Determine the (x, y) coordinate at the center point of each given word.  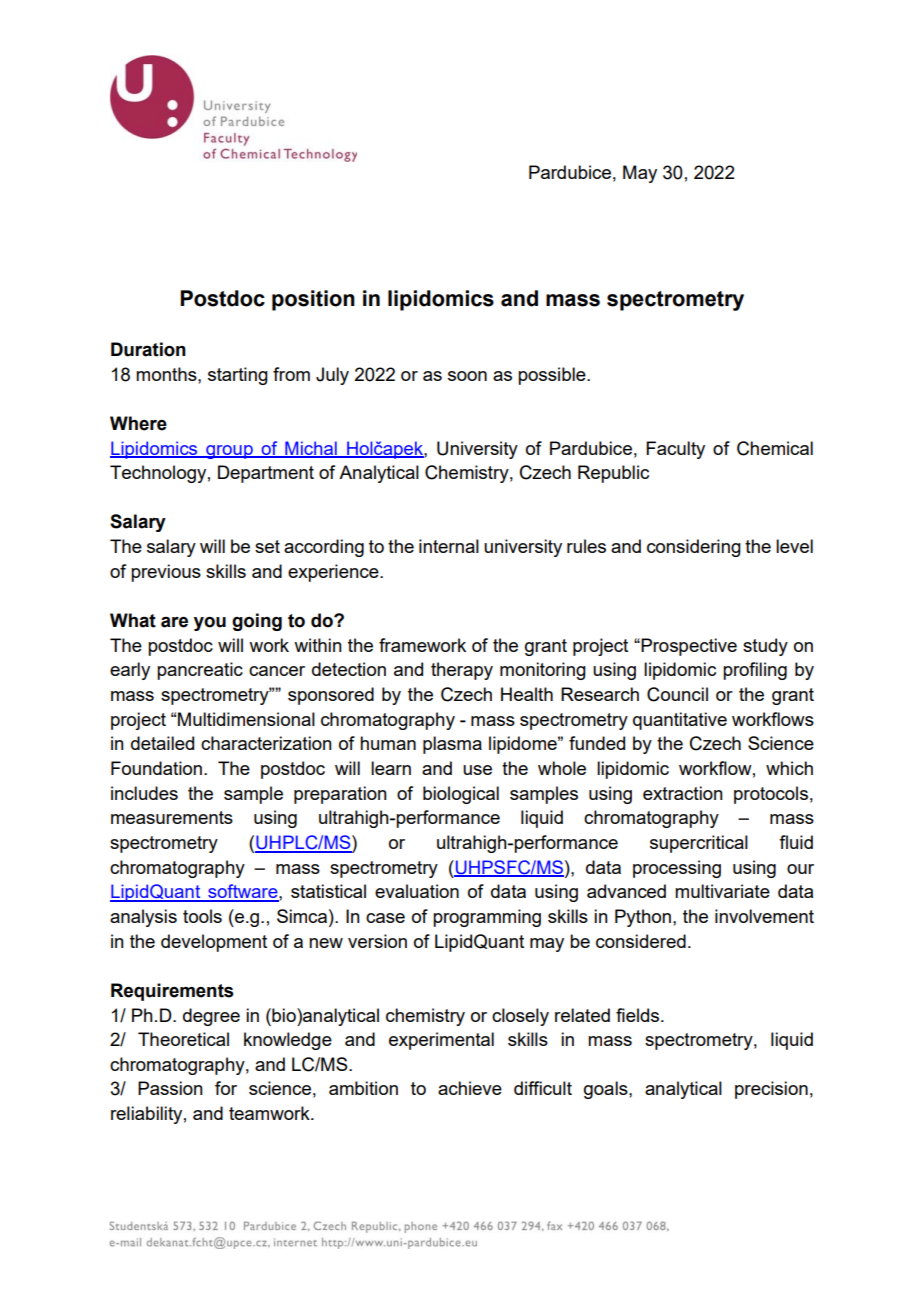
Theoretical (183, 1039)
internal (449, 546)
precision (771, 1090)
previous (166, 573)
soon (467, 376)
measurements (172, 817)
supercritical (699, 844)
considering (694, 548)
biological (461, 795)
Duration (148, 349)
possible (553, 376)
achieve (470, 1088)
